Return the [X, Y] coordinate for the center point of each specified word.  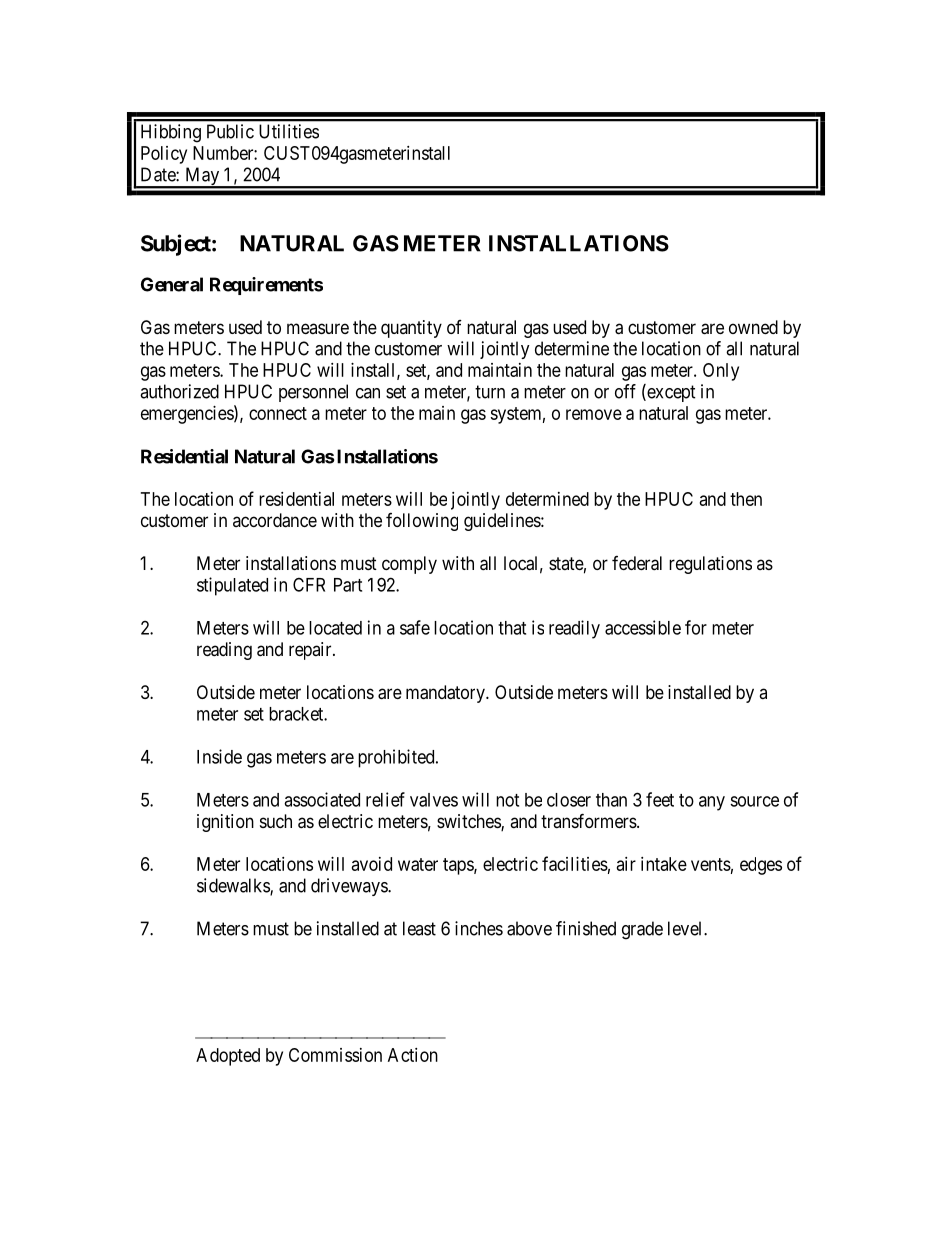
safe [415, 627]
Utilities [289, 131]
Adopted [228, 1057]
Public [230, 131]
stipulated [232, 586]
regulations [710, 565]
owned [753, 327]
